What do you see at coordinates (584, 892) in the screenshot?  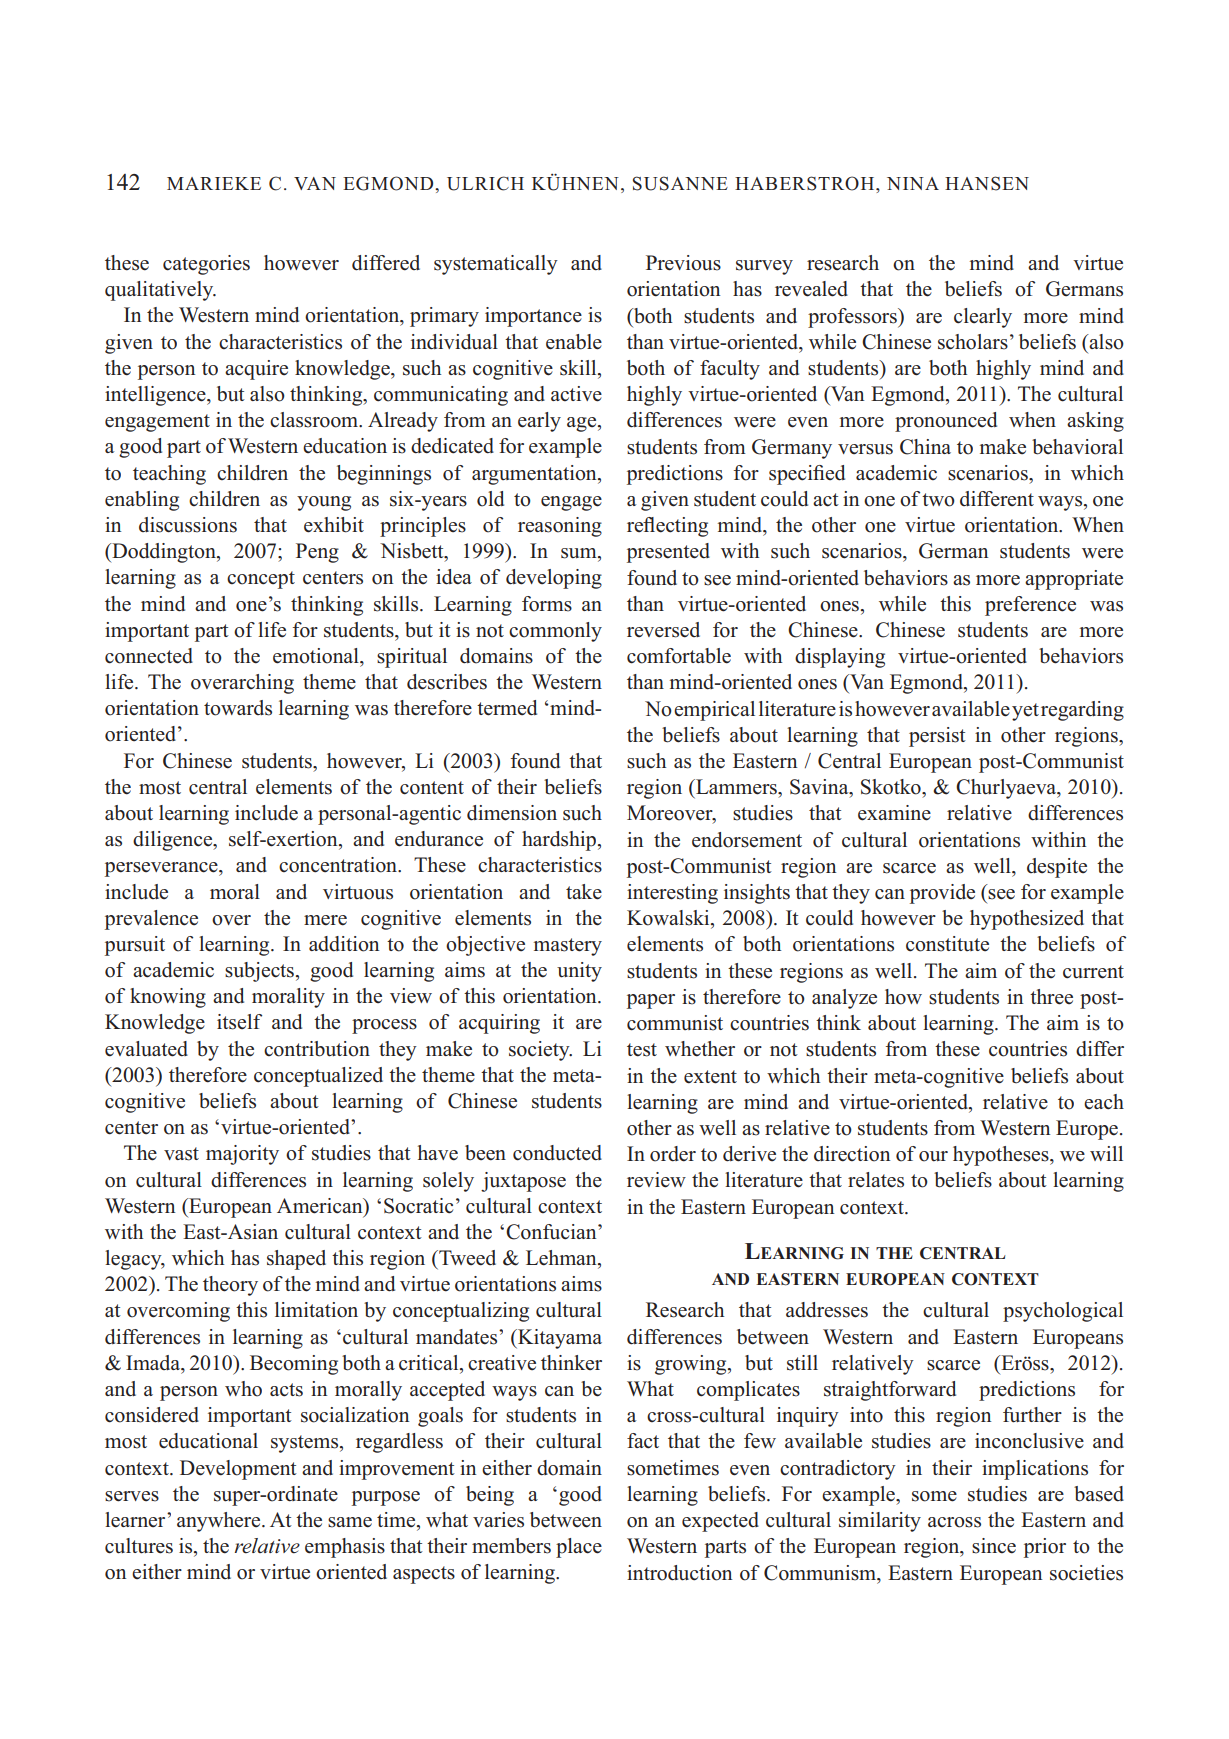 I see `take` at bounding box center [584, 892].
